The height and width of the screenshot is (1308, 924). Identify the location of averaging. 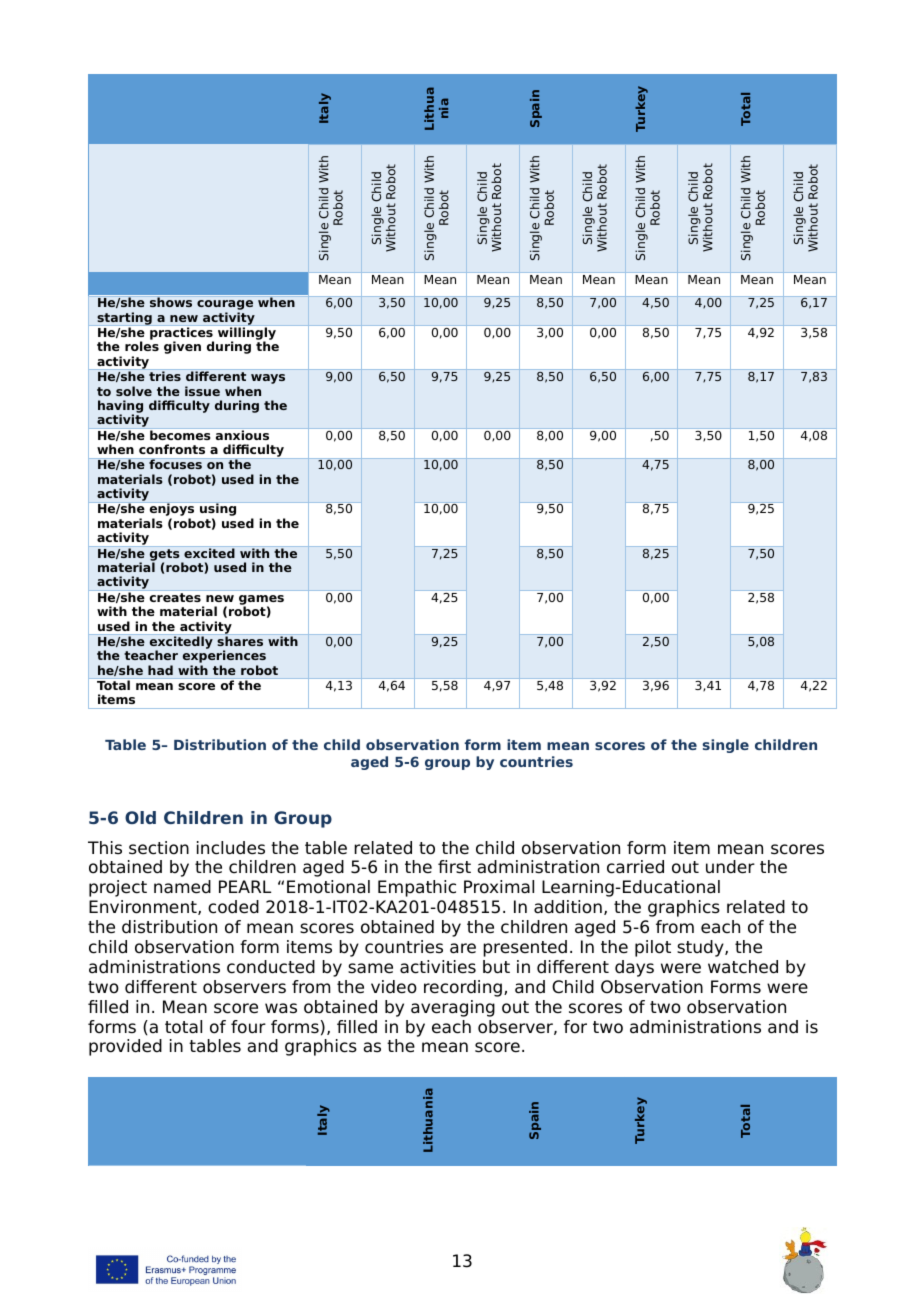
(453, 1008).
